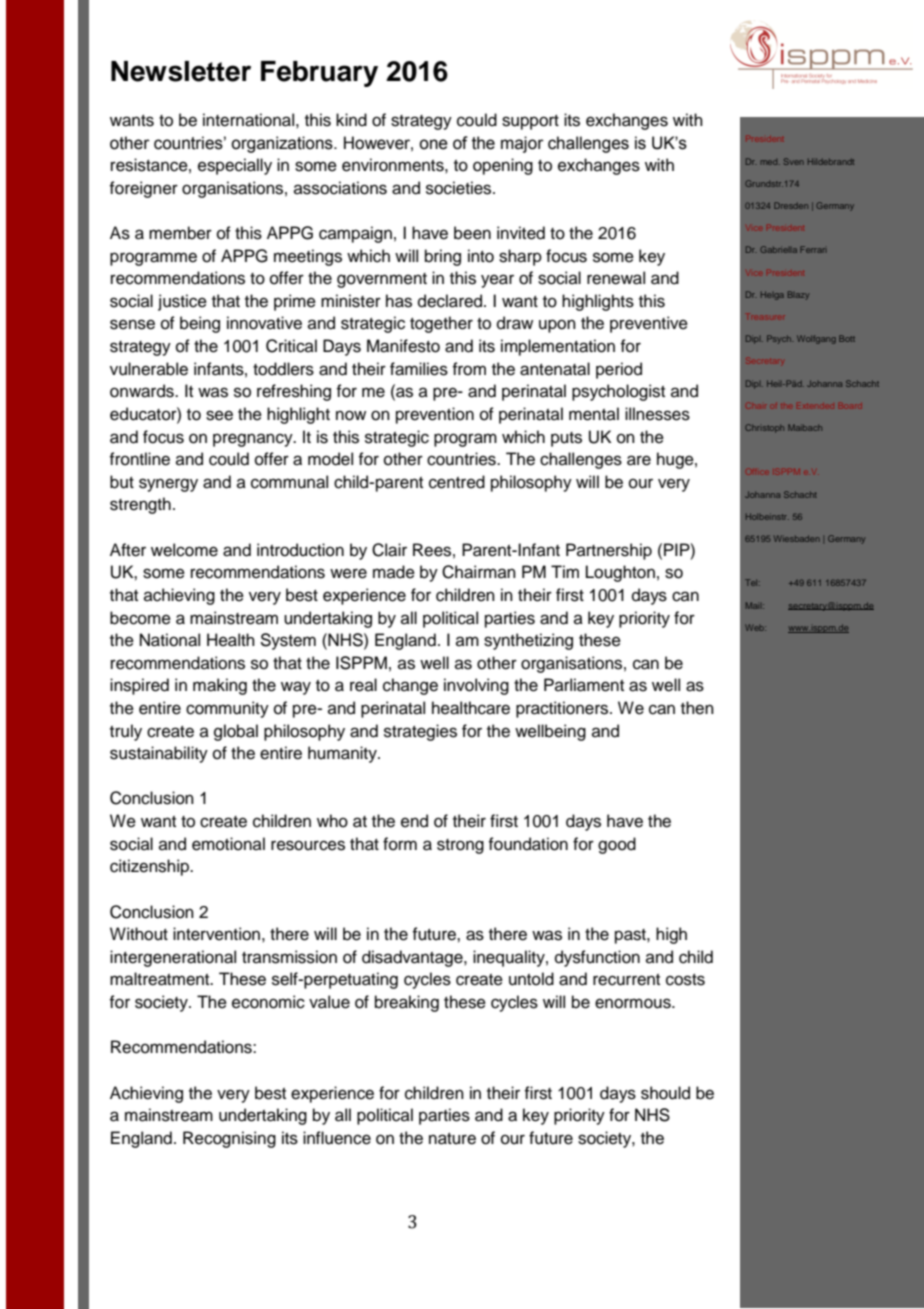 This page has width=924, height=1309. Describe the element at coordinates (530, 122) in the page. I see `support` at that location.
